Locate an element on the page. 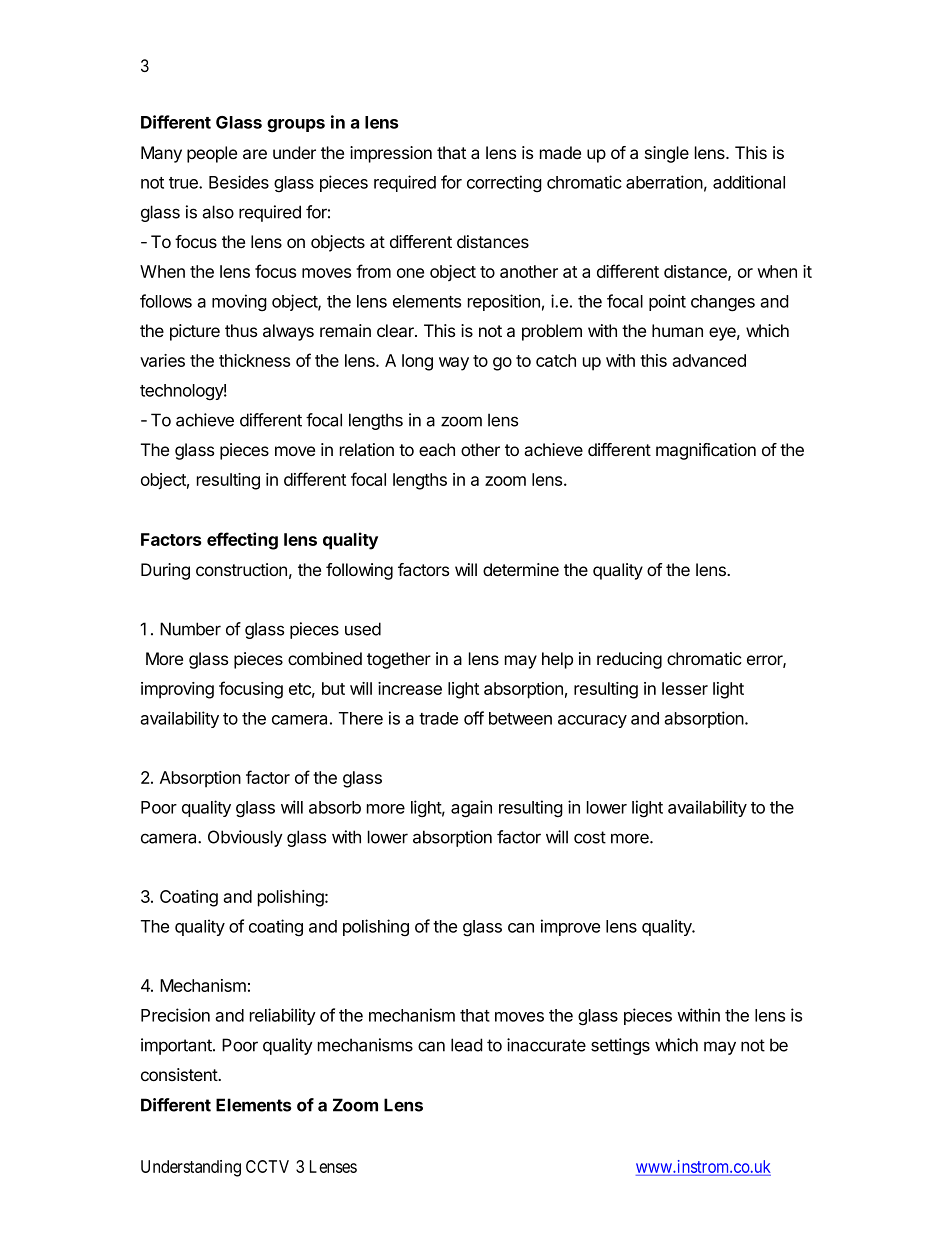 Image resolution: width=952 pixels, height=1233 pixels. each is located at coordinates (437, 450).
